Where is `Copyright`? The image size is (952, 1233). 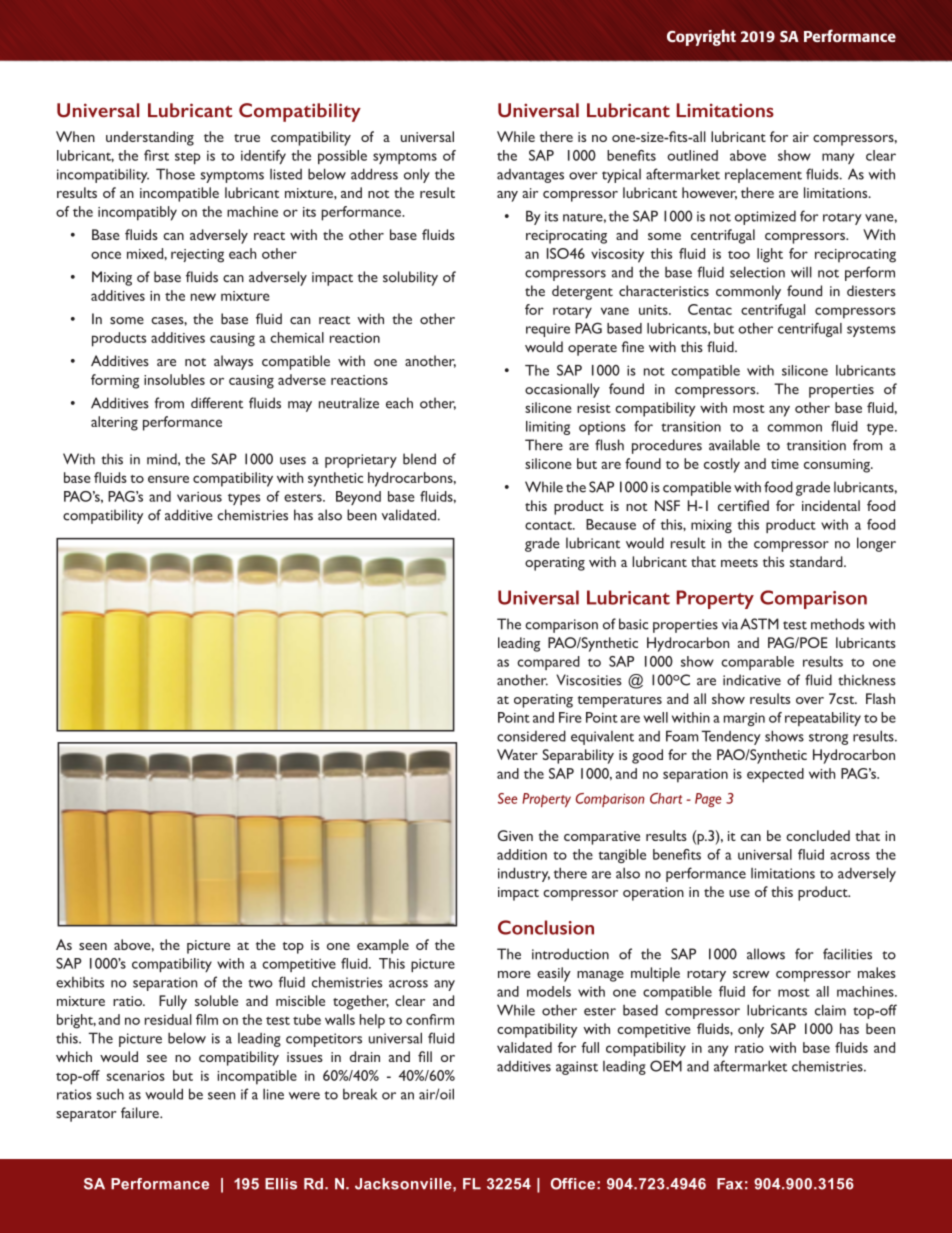
Copyright is located at coordinates (701, 37).
